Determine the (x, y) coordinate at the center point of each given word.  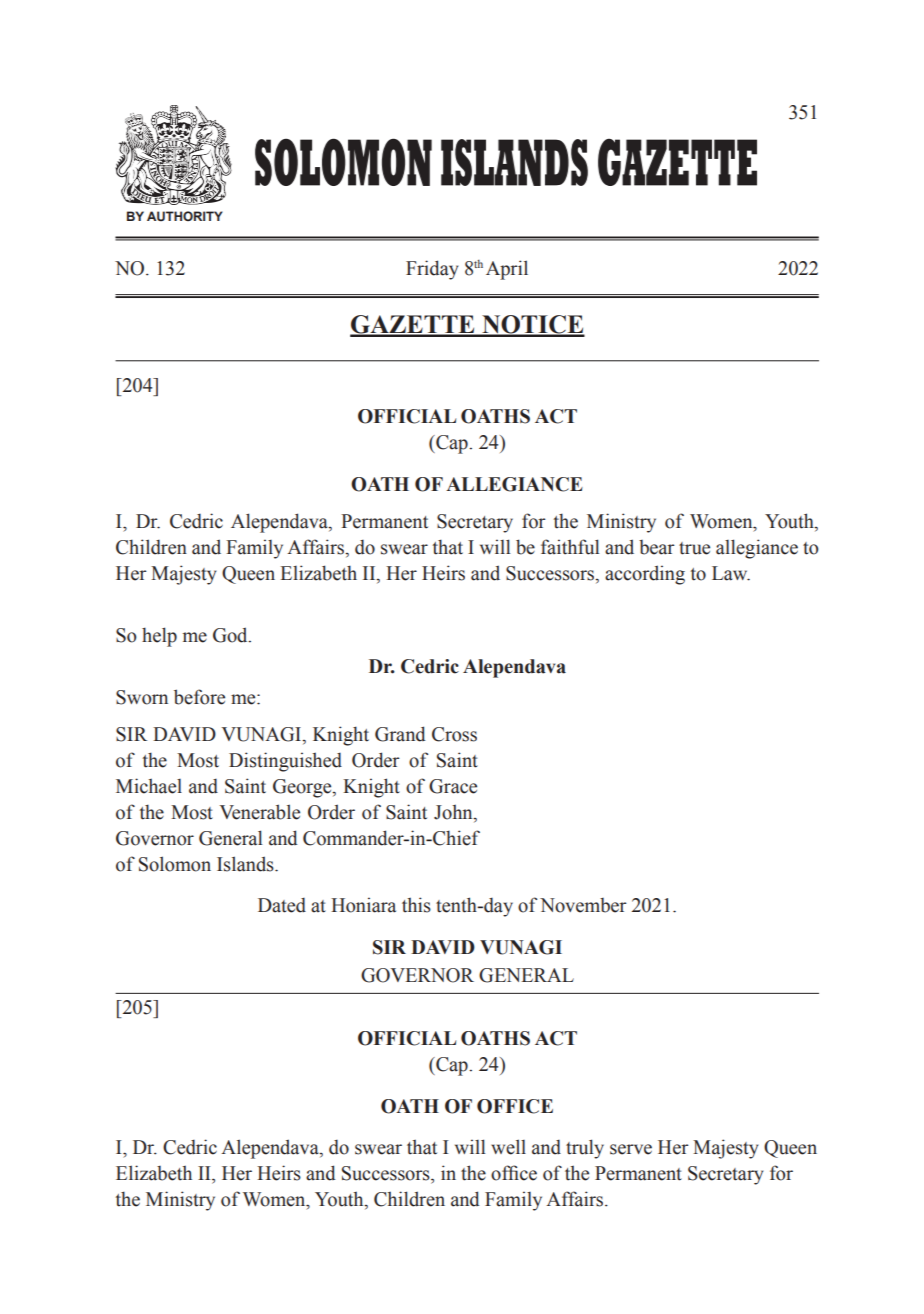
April (507, 270)
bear (657, 547)
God (231, 635)
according (645, 575)
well (508, 1147)
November (583, 905)
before (199, 697)
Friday (432, 270)
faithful (570, 547)
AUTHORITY (185, 216)
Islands (246, 864)
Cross (454, 734)
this (416, 905)
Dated (282, 905)
